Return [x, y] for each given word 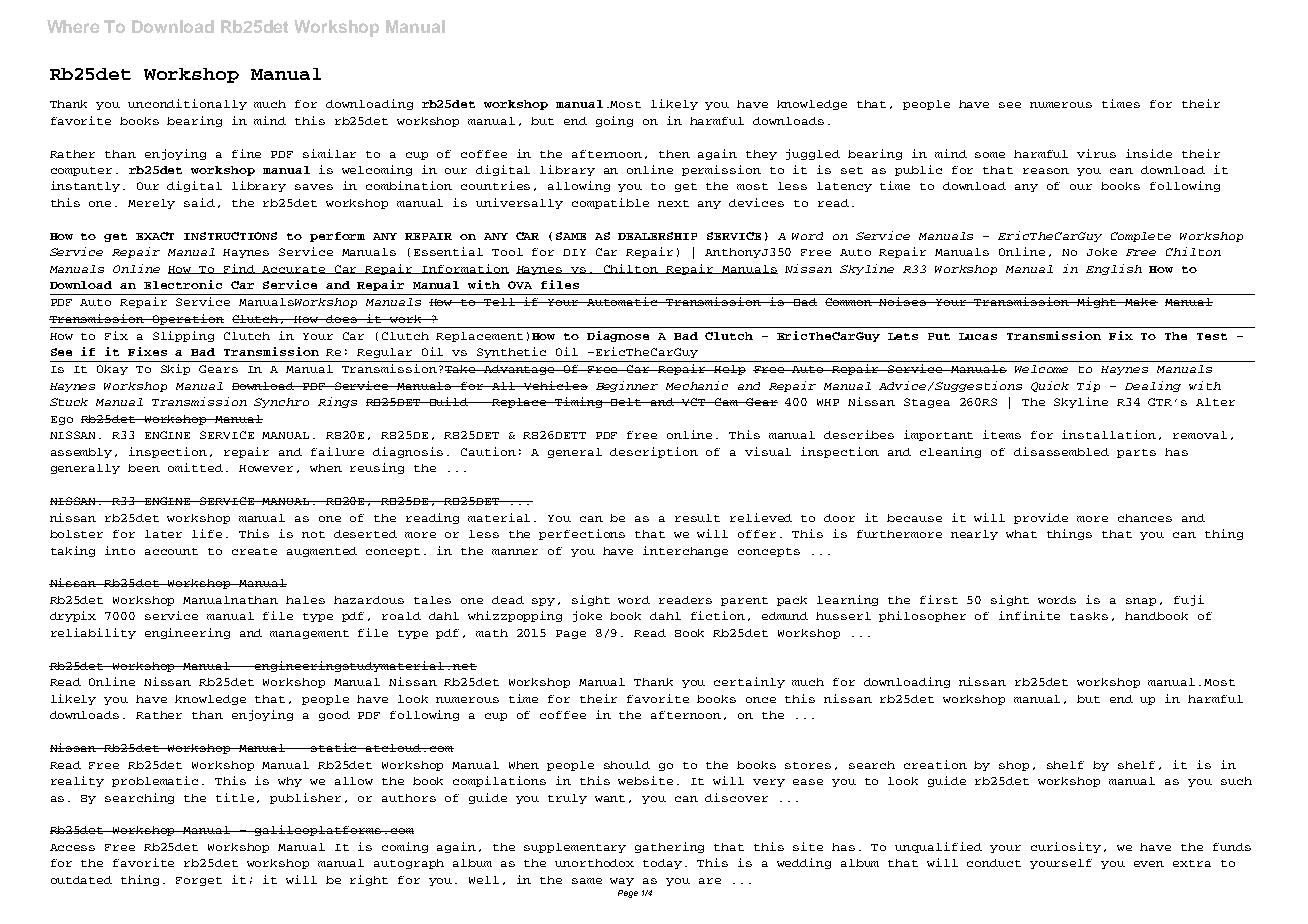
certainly [749, 682]
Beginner [627, 386]
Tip [1088, 386]
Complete [1141, 237]
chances [1145, 518]
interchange [685, 551]
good [334, 716]
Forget [199, 881]
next [673, 203]
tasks [1089, 616]
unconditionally [187, 104]
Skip [175, 369]
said [199, 202]
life [207, 533]
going [614, 121]
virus [1096, 153]
